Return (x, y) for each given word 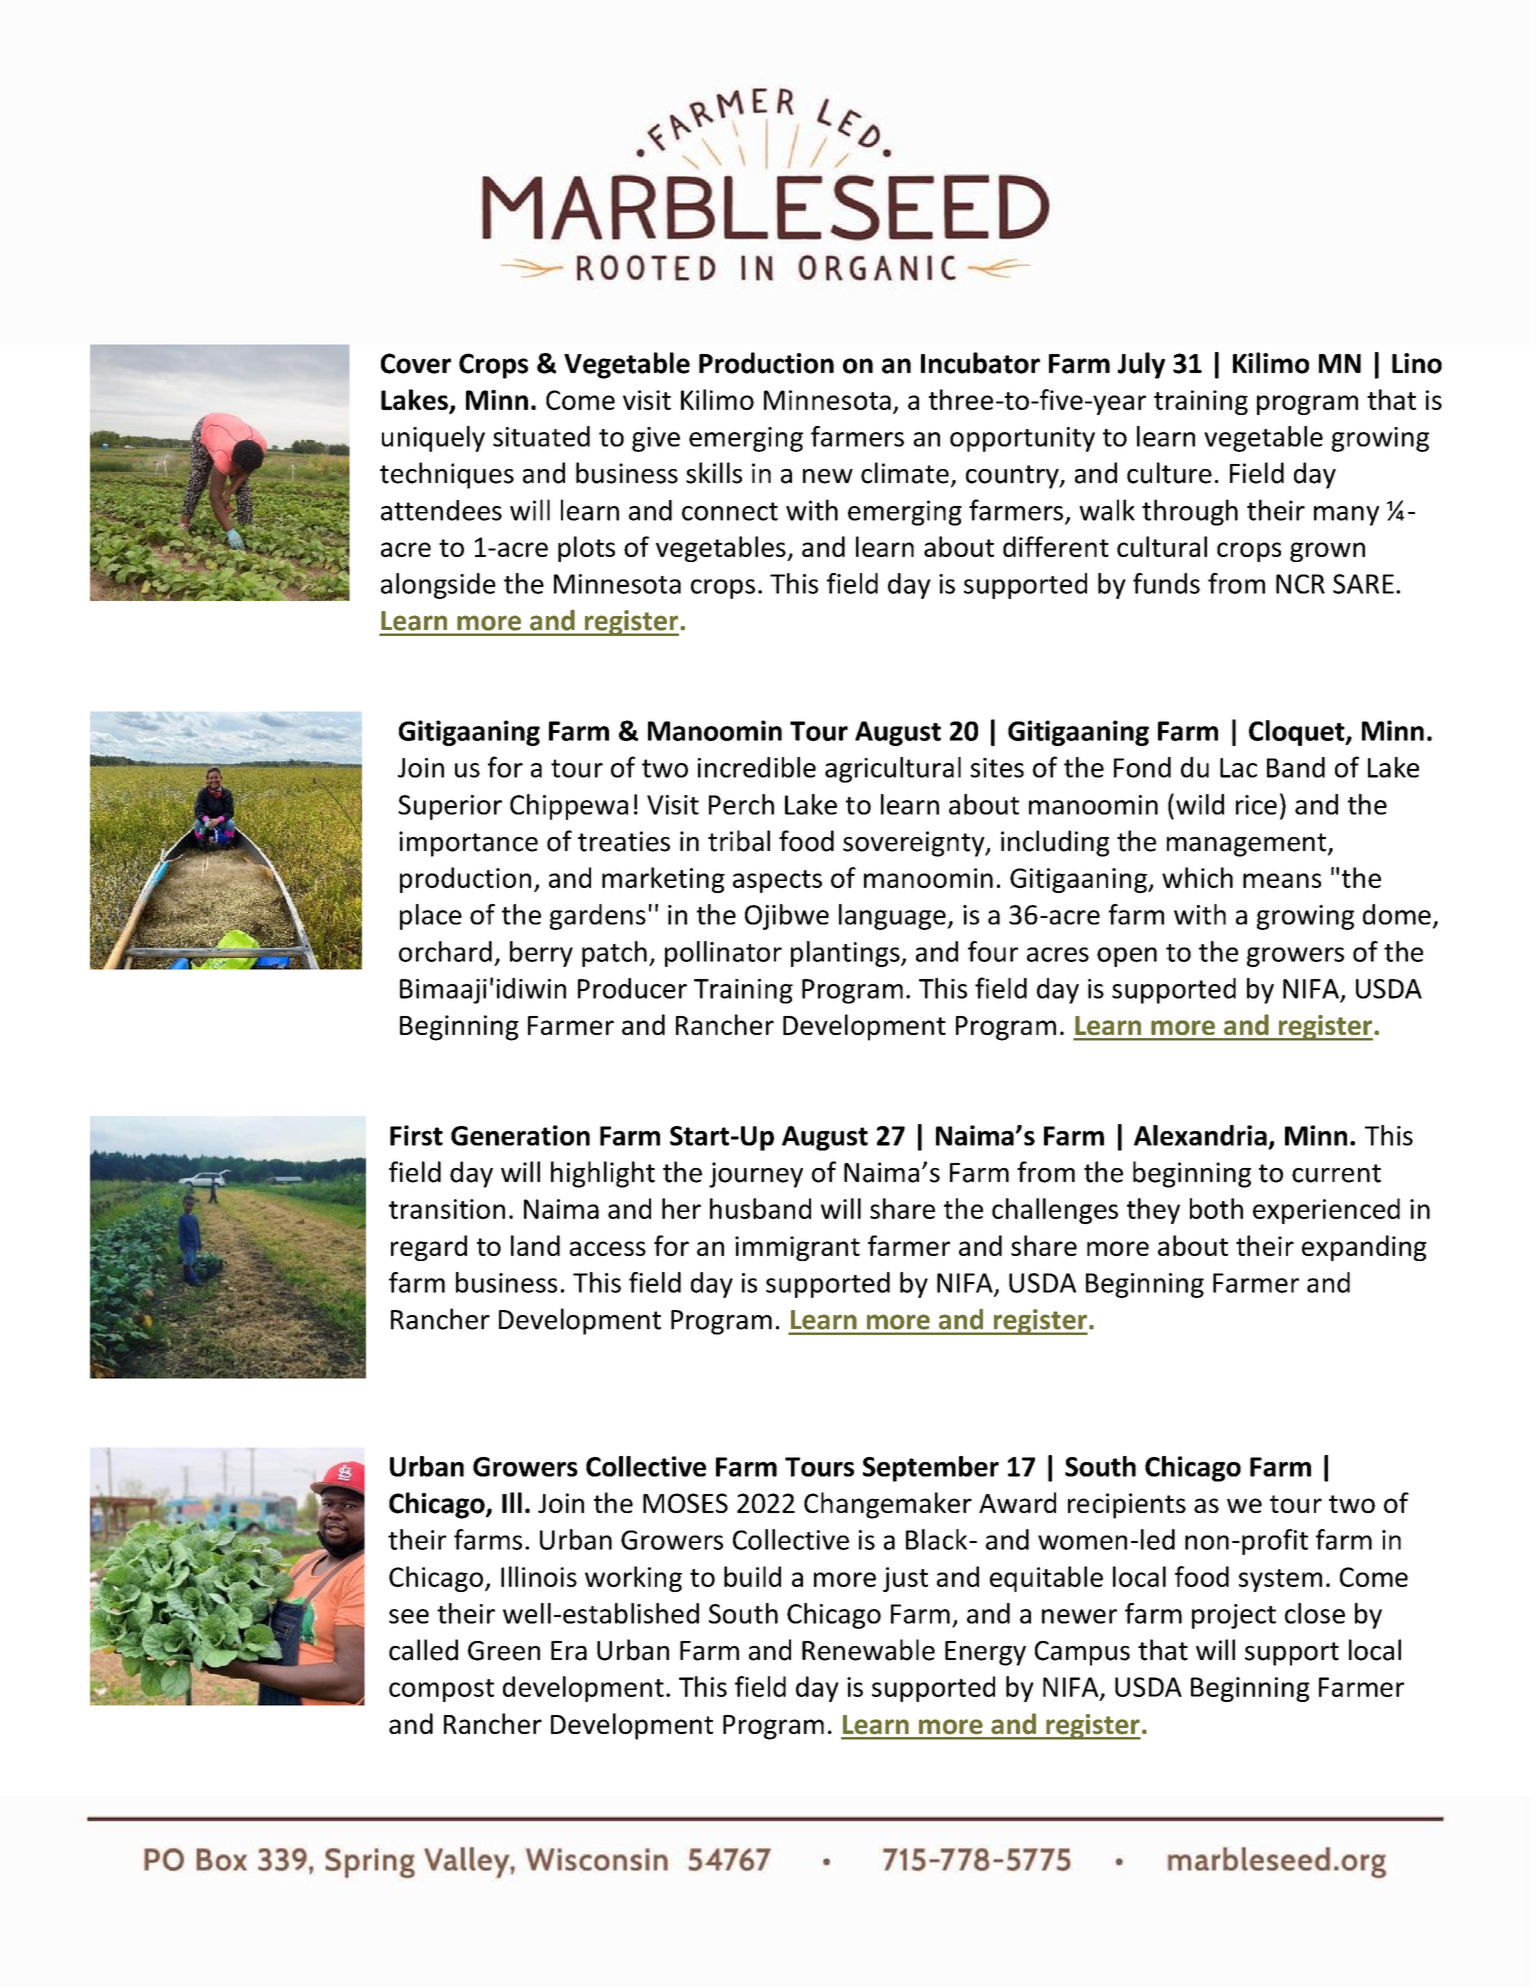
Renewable (868, 1650)
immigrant (797, 1248)
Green (504, 1651)
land (535, 1245)
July (1141, 365)
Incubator (980, 363)
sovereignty (915, 844)
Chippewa (569, 807)
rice (1256, 805)
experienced (1326, 1211)
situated (541, 436)
